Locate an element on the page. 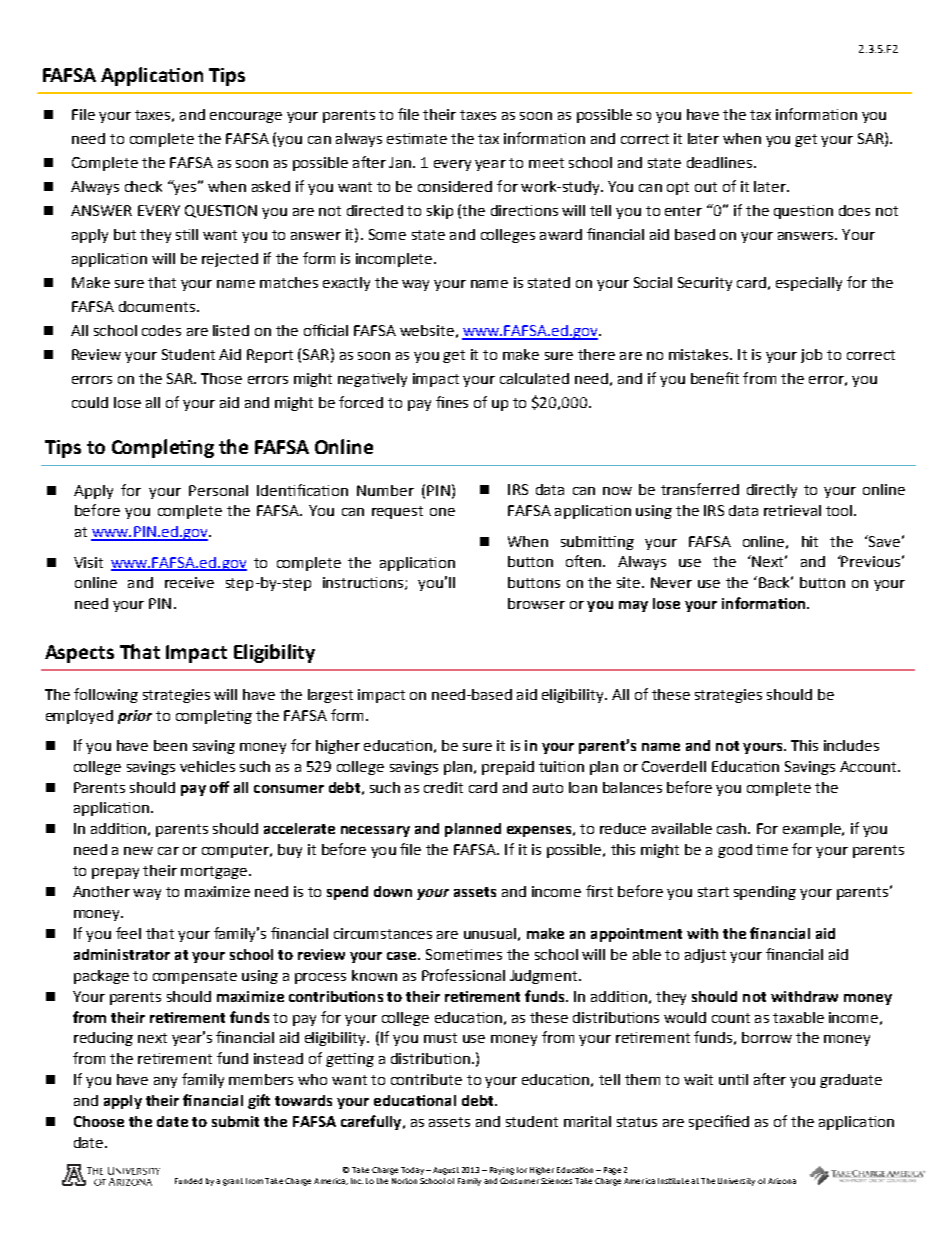 The image size is (952, 1233). new is located at coordinates (138, 851).
